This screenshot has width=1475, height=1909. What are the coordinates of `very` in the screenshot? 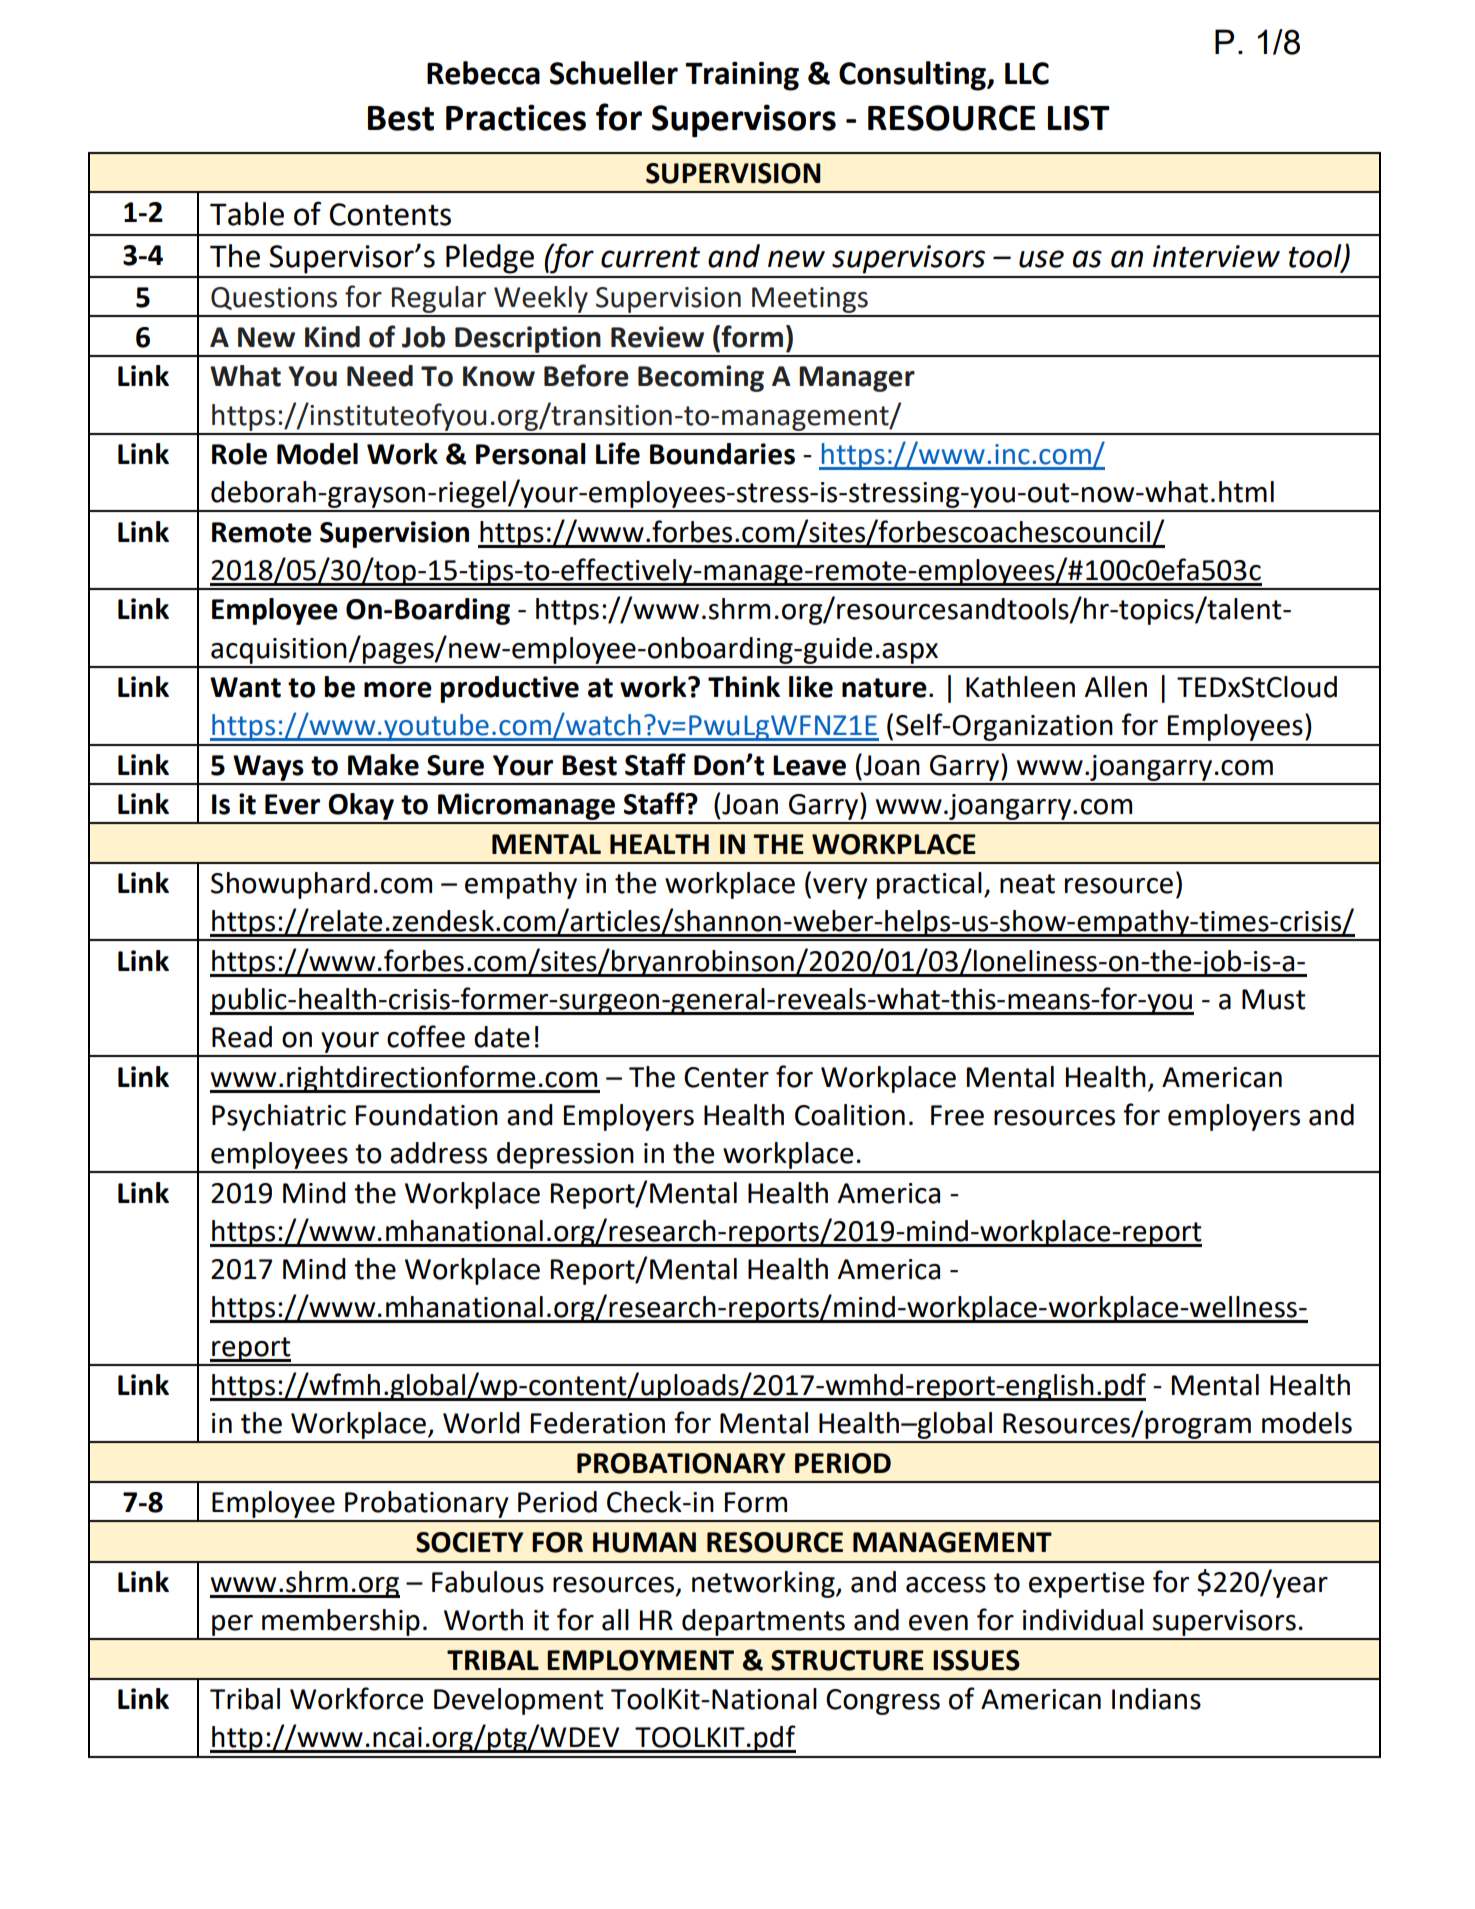 It's located at (840, 888).
